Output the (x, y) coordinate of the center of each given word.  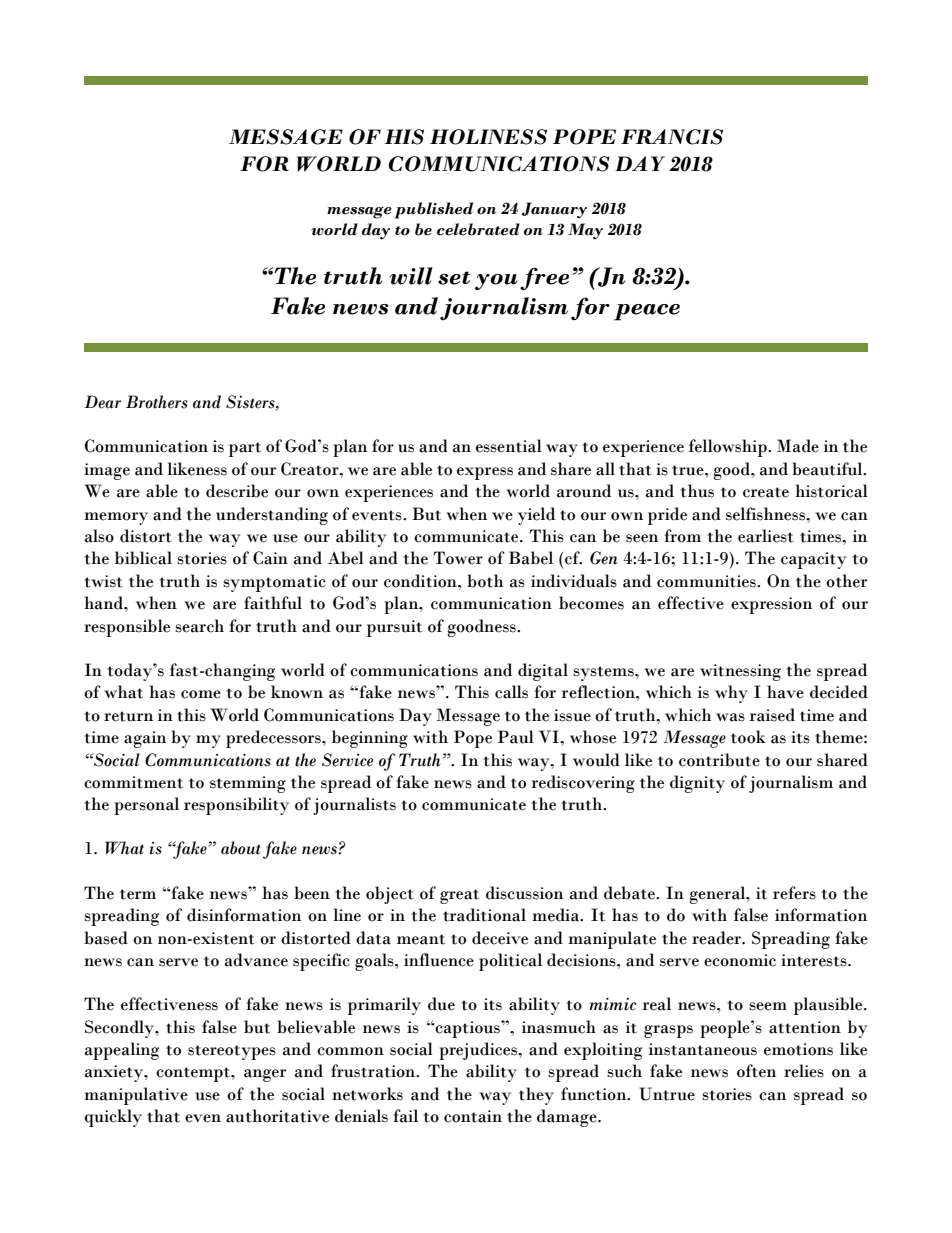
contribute (719, 760)
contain (473, 1116)
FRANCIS (672, 137)
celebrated (478, 229)
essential (509, 446)
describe (237, 491)
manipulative (136, 1096)
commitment (133, 782)
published (433, 210)
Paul (516, 737)
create (766, 492)
